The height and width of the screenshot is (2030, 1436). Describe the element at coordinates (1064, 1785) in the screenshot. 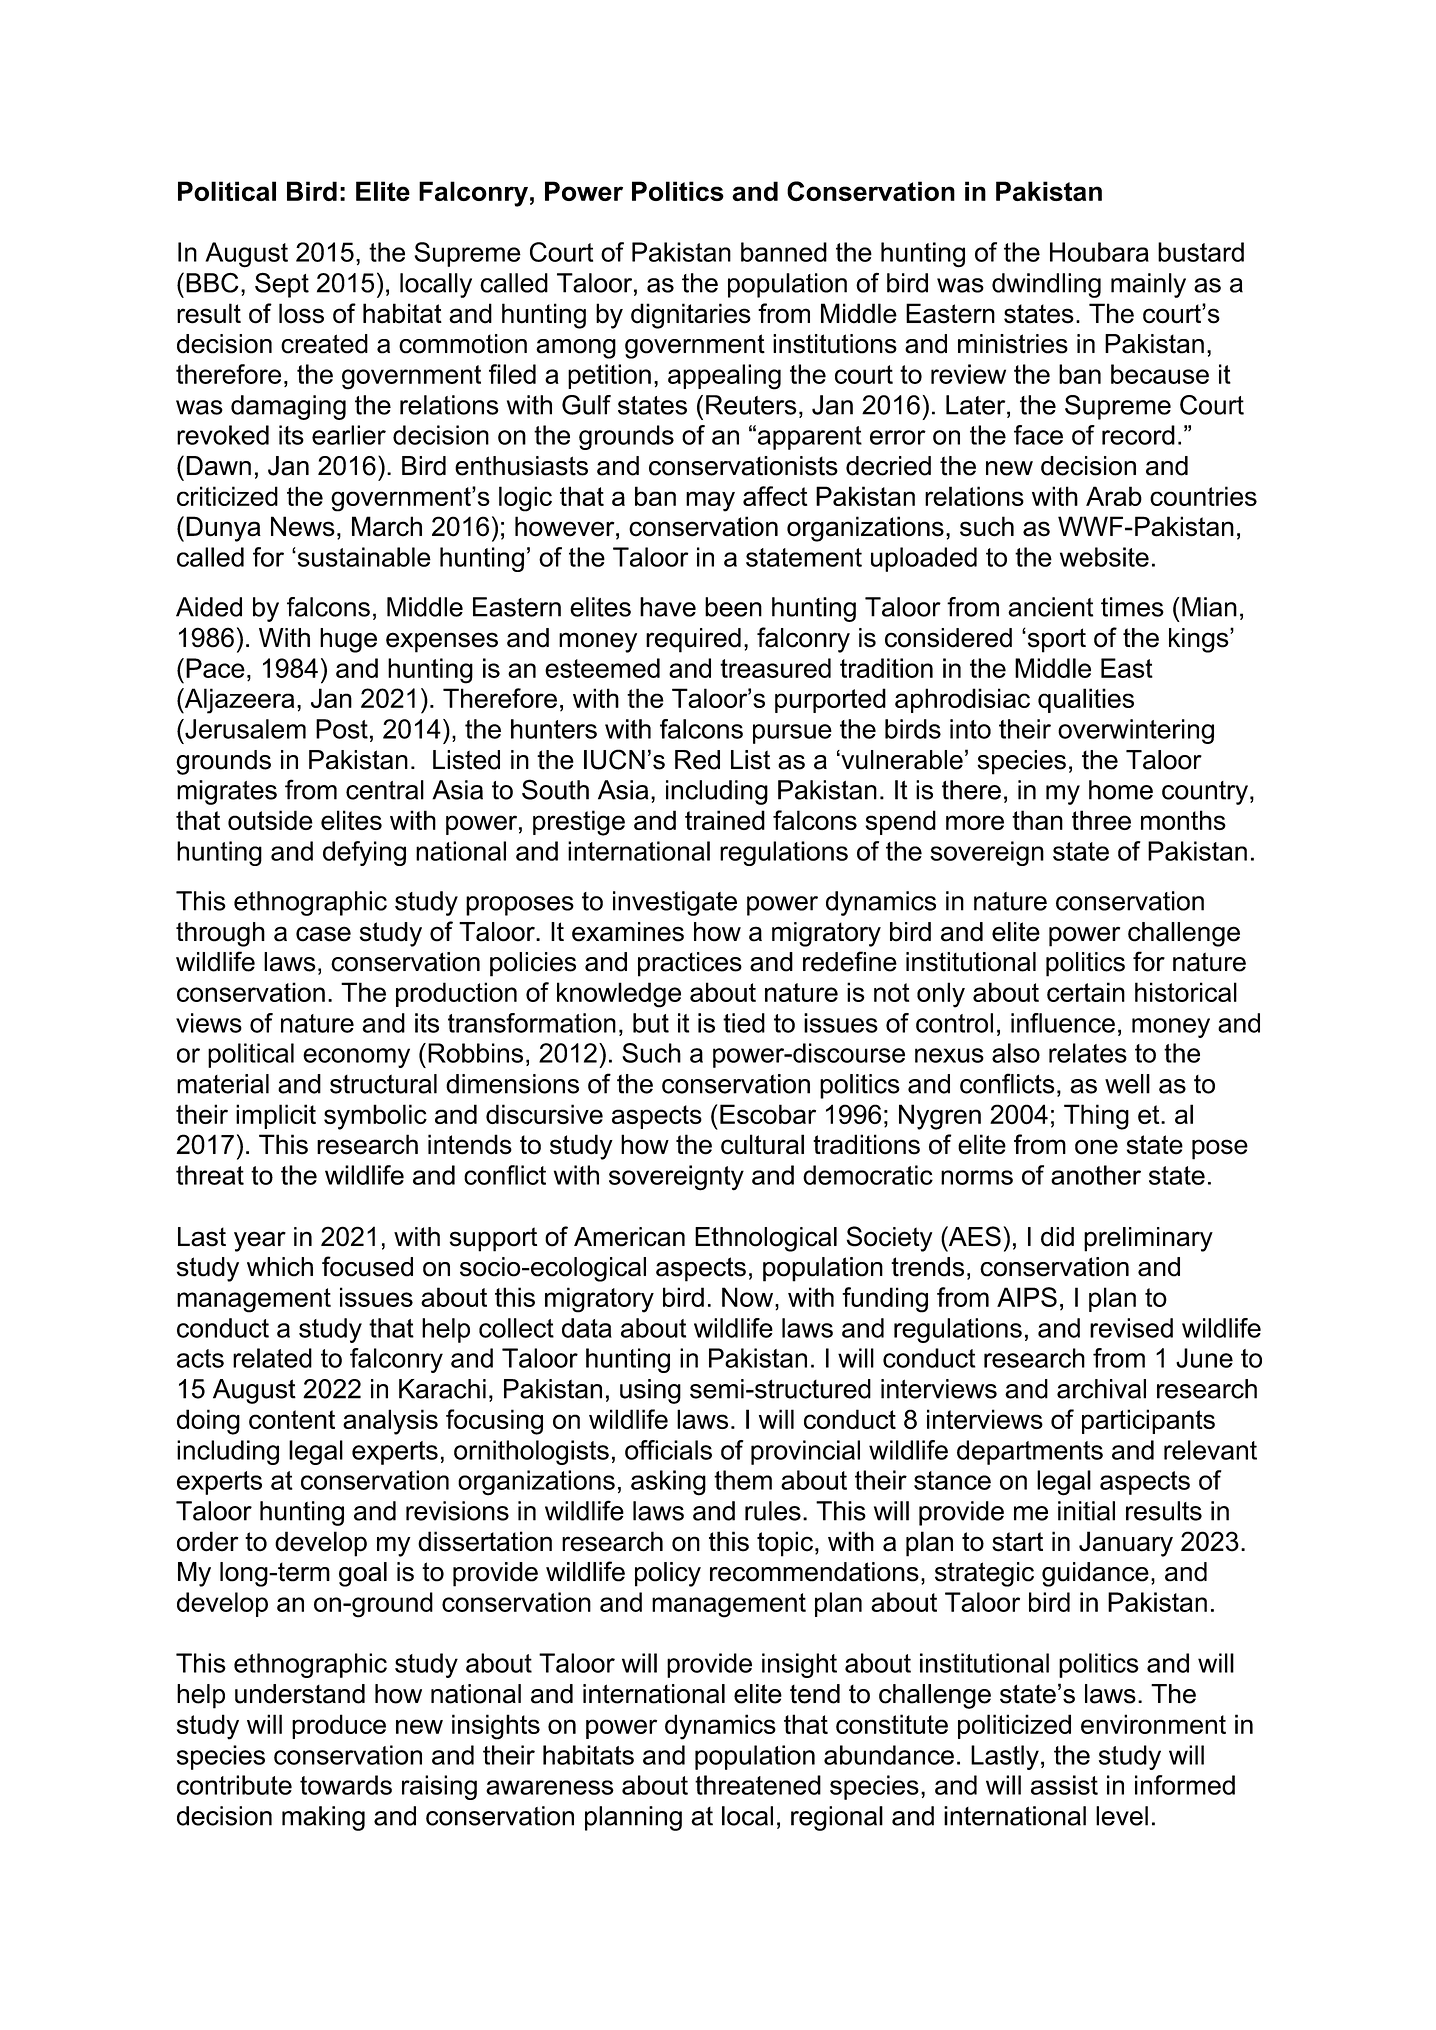

I see `assist` at that location.
